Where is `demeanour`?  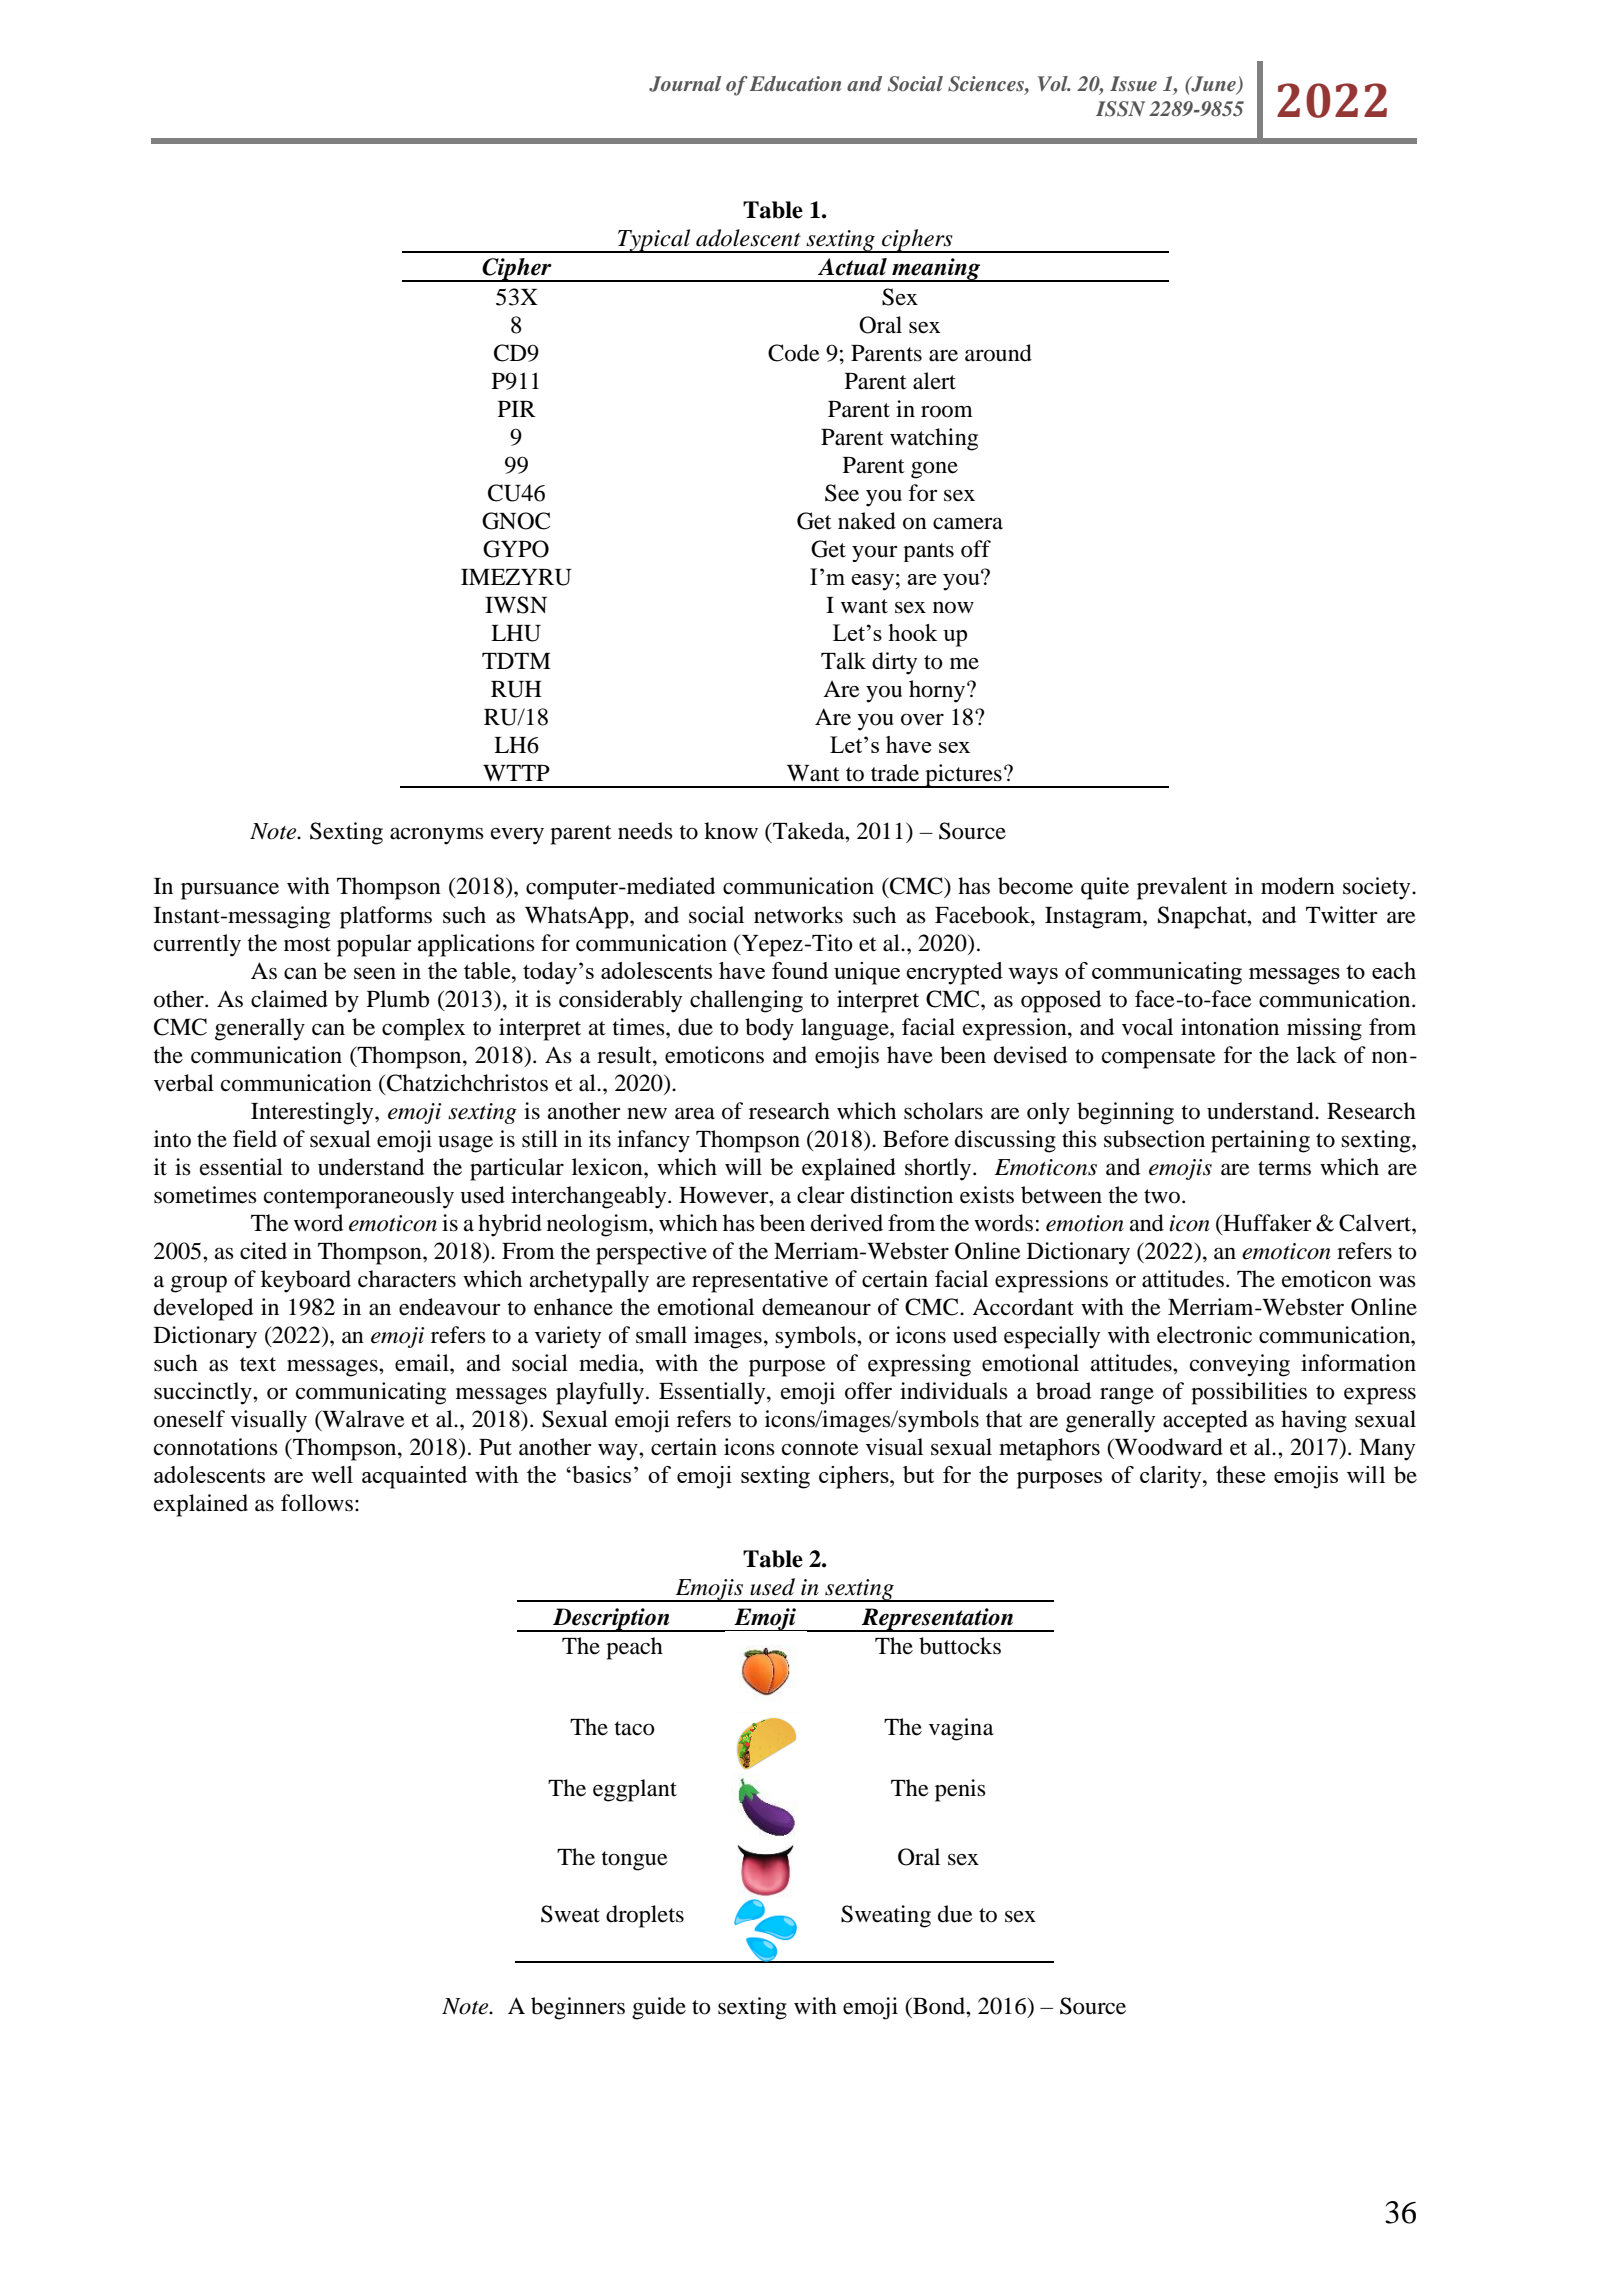 demeanour is located at coordinates (816, 1307).
